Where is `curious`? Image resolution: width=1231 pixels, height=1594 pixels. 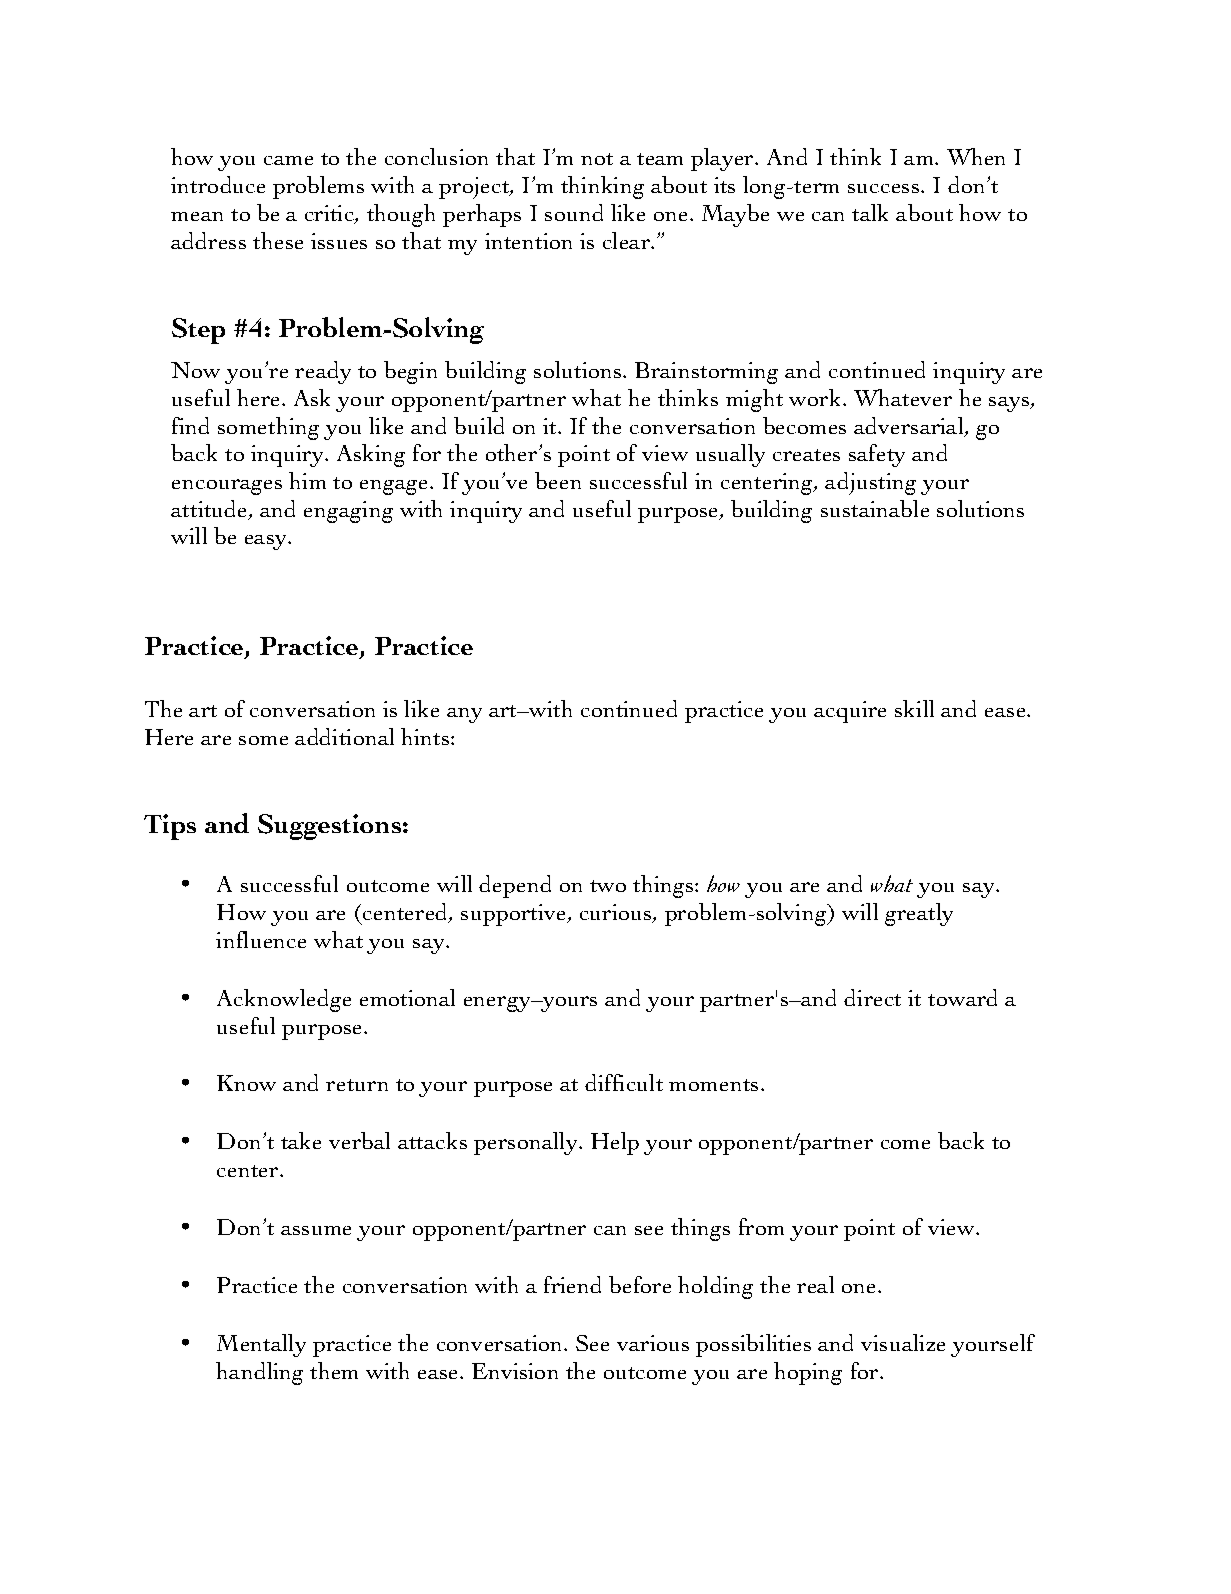 curious is located at coordinates (617, 913).
